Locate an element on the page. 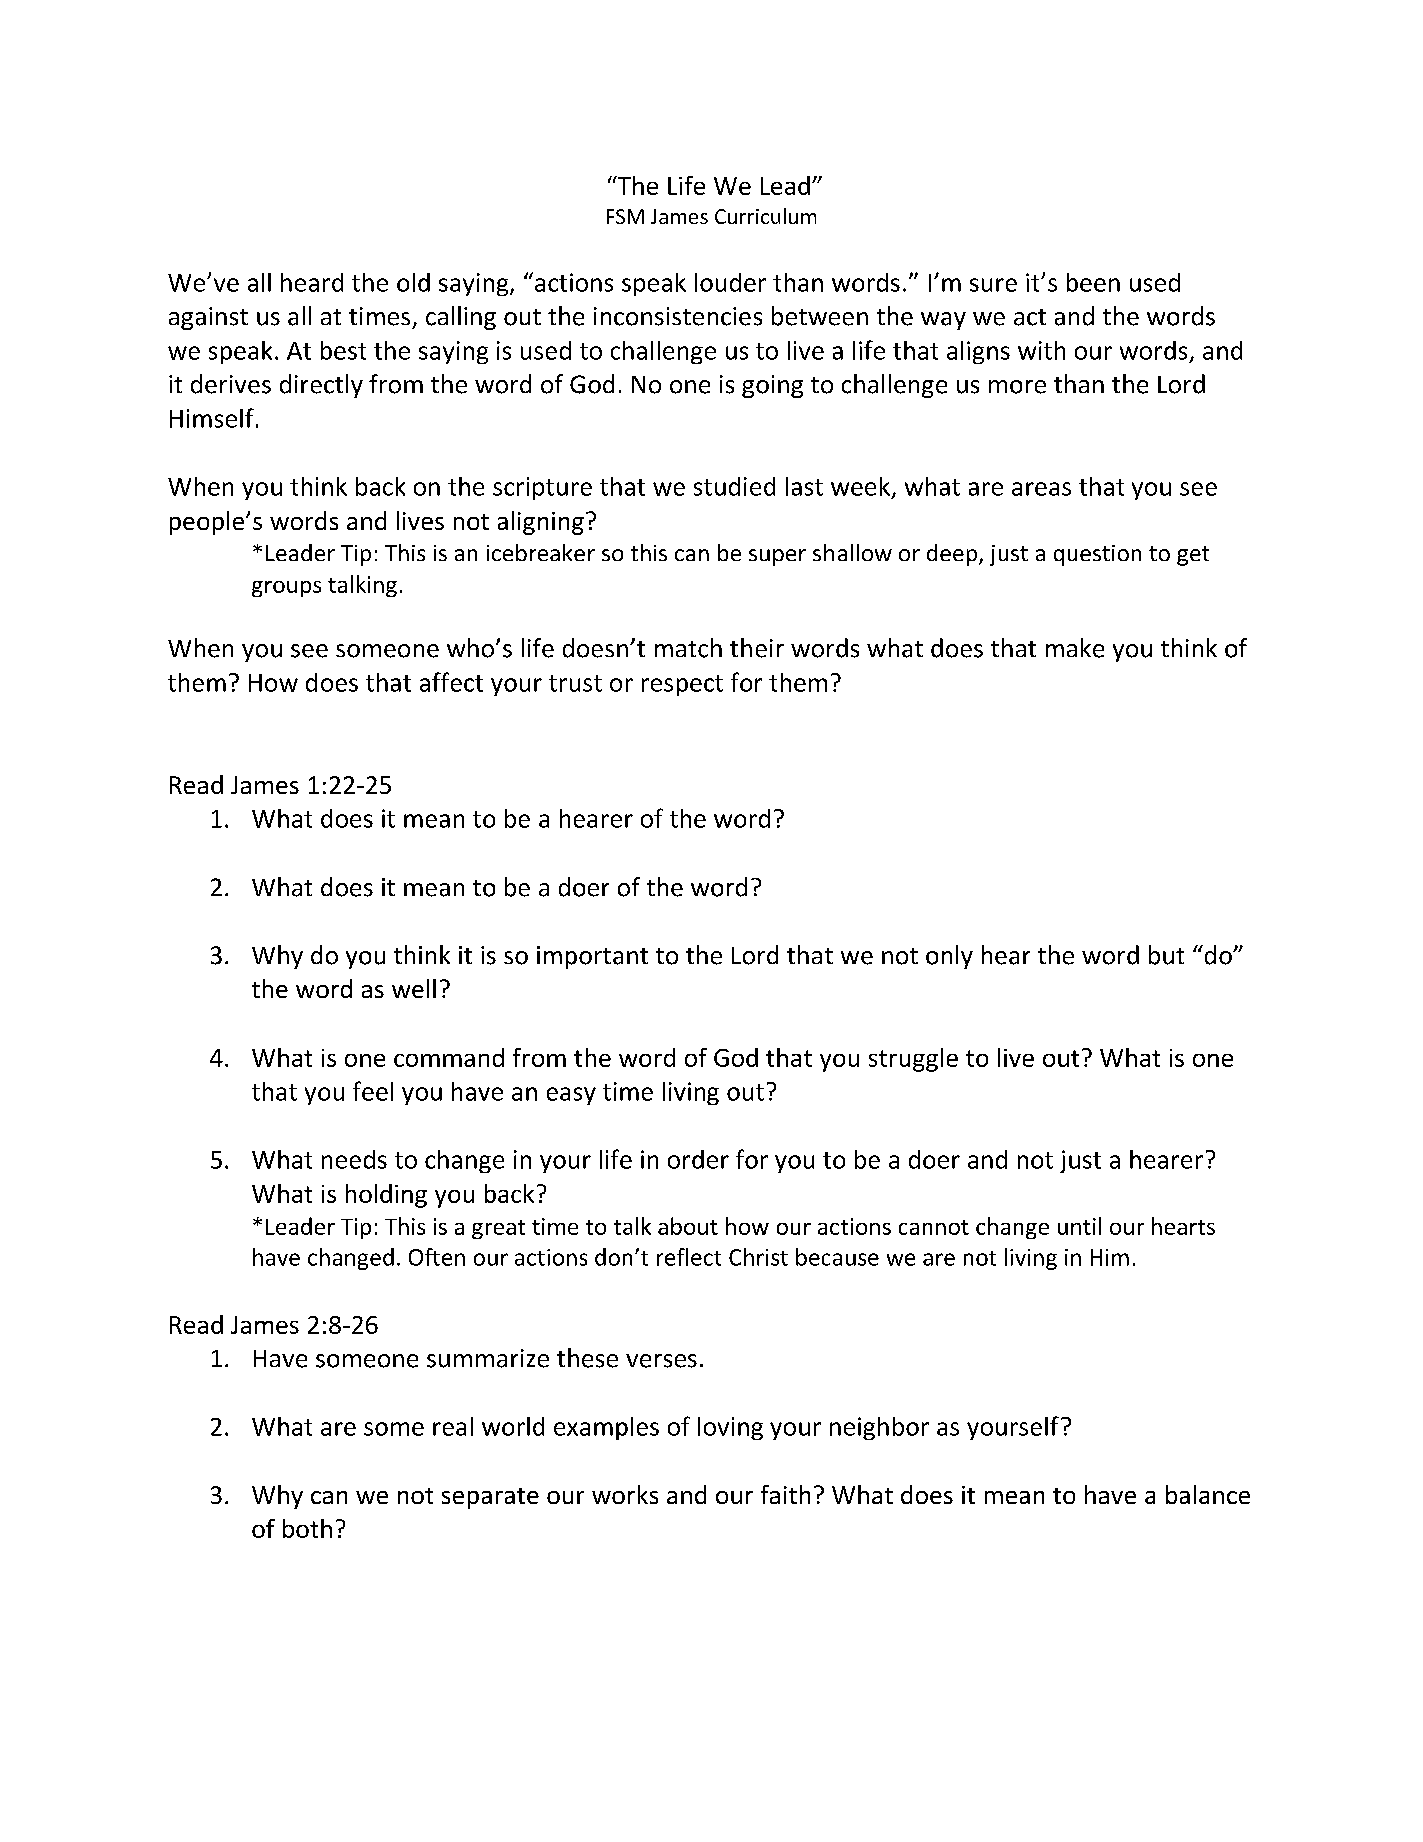  best is located at coordinates (343, 350).
